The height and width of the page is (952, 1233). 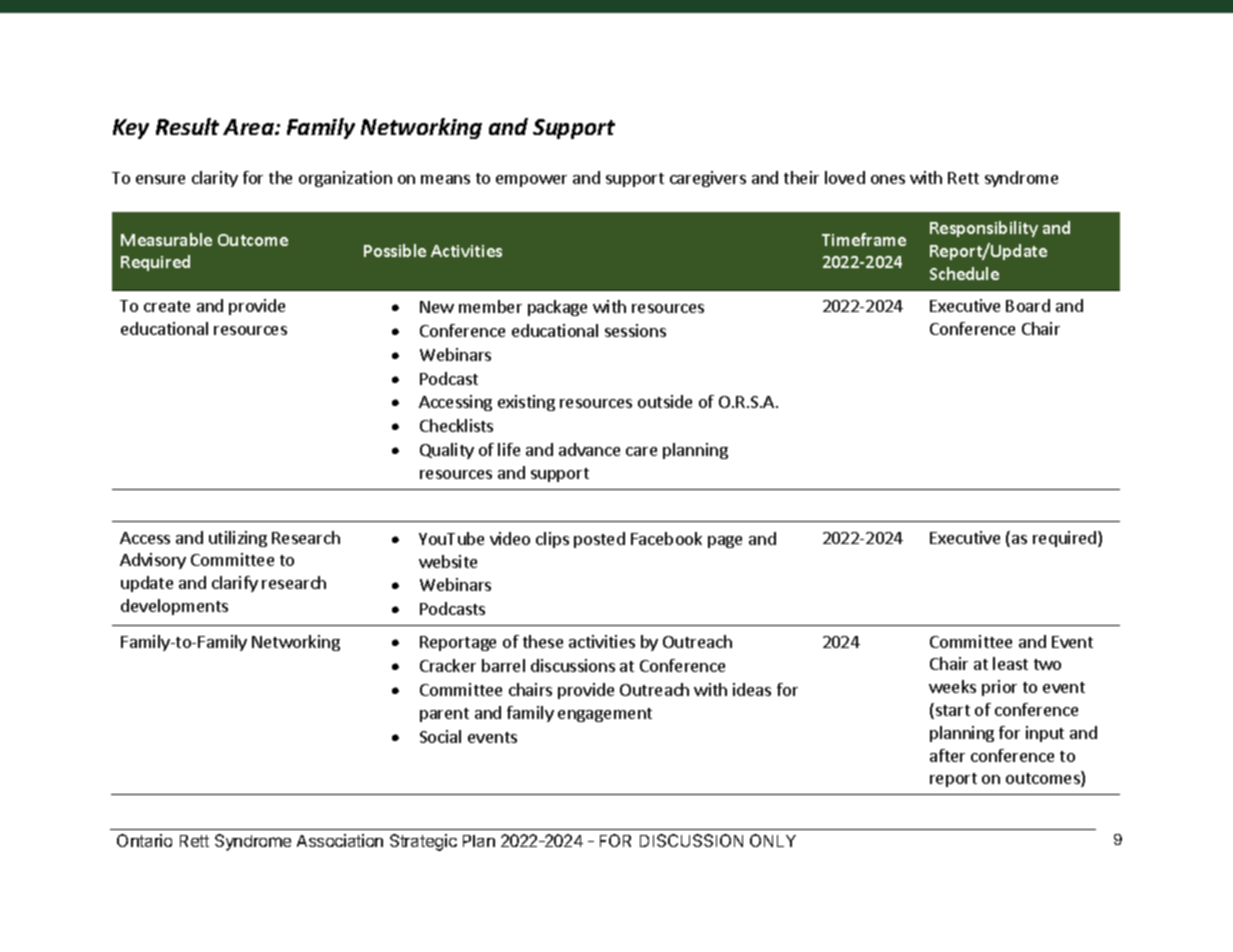 What do you see at coordinates (167, 306) in the page?
I see `create` at bounding box center [167, 306].
